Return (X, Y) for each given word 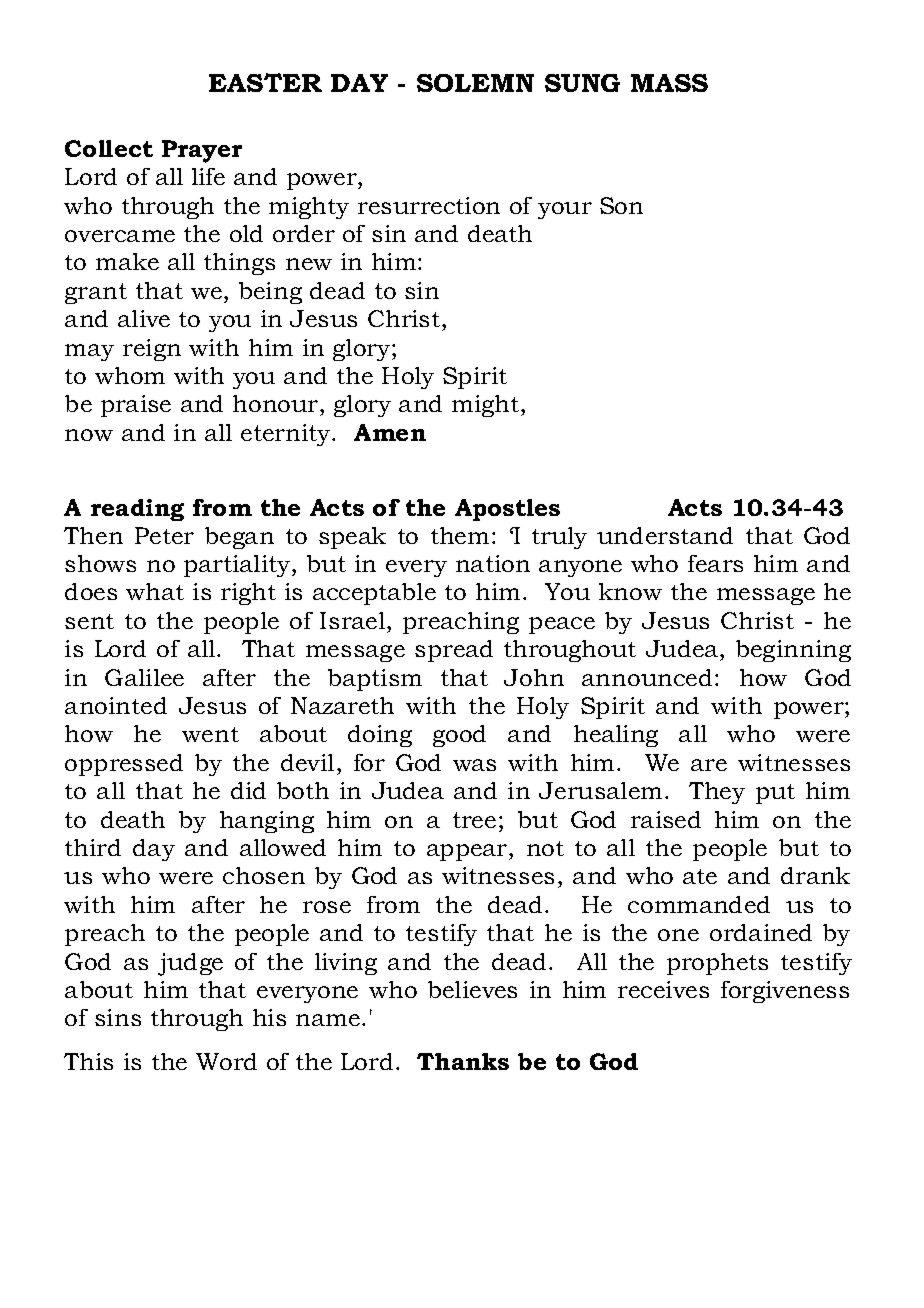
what (155, 591)
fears (715, 563)
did (248, 790)
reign (152, 350)
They (717, 793)
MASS (669, 83)
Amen (390, 432)
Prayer (202, 151)
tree (474, 820)
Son (621, 205)
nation (493, 563)
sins (118, 1017)
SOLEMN (475, 83)
